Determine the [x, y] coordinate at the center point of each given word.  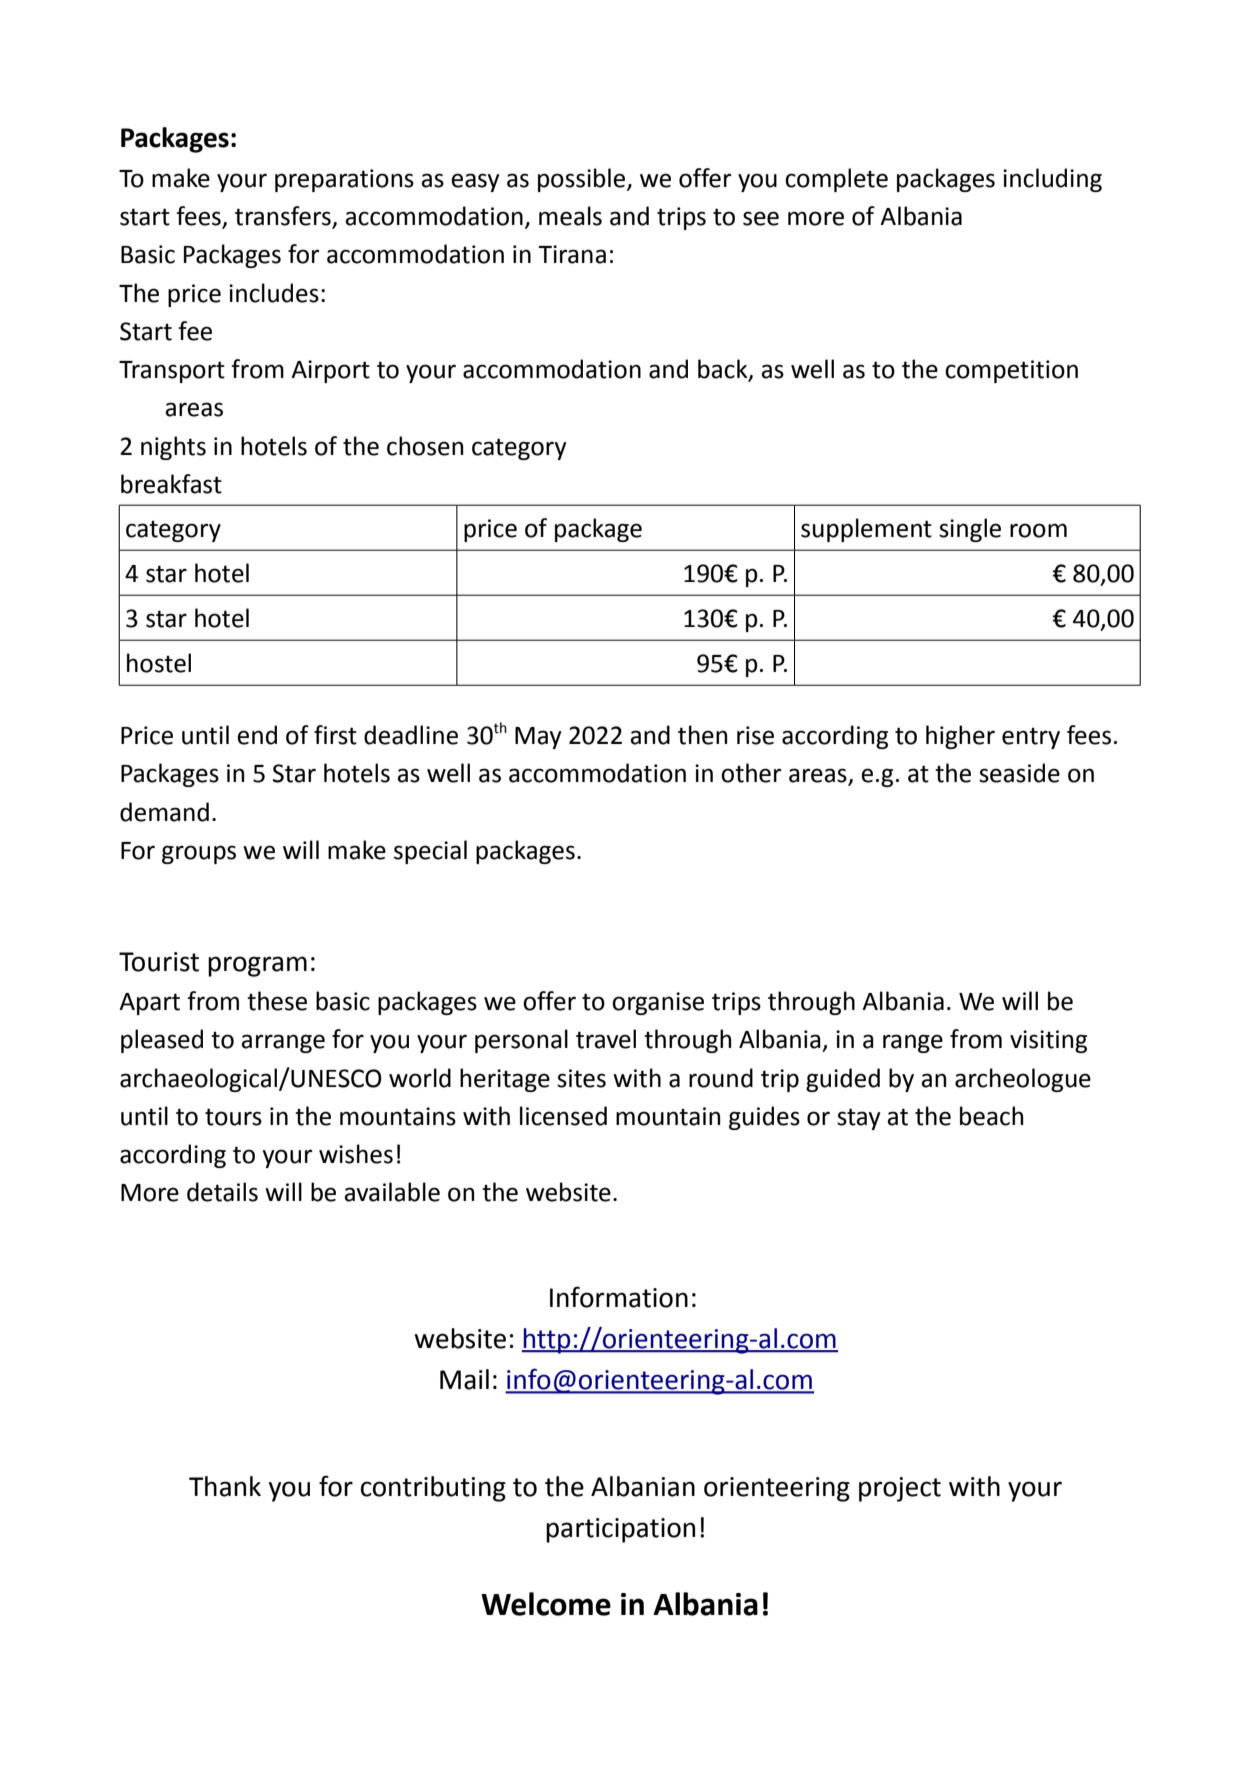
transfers [284, 217]
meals [570, 216]
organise [658, 1003]
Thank [225, 1486]
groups [199, 854]
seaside [1019, 773]
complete [836, 180]
